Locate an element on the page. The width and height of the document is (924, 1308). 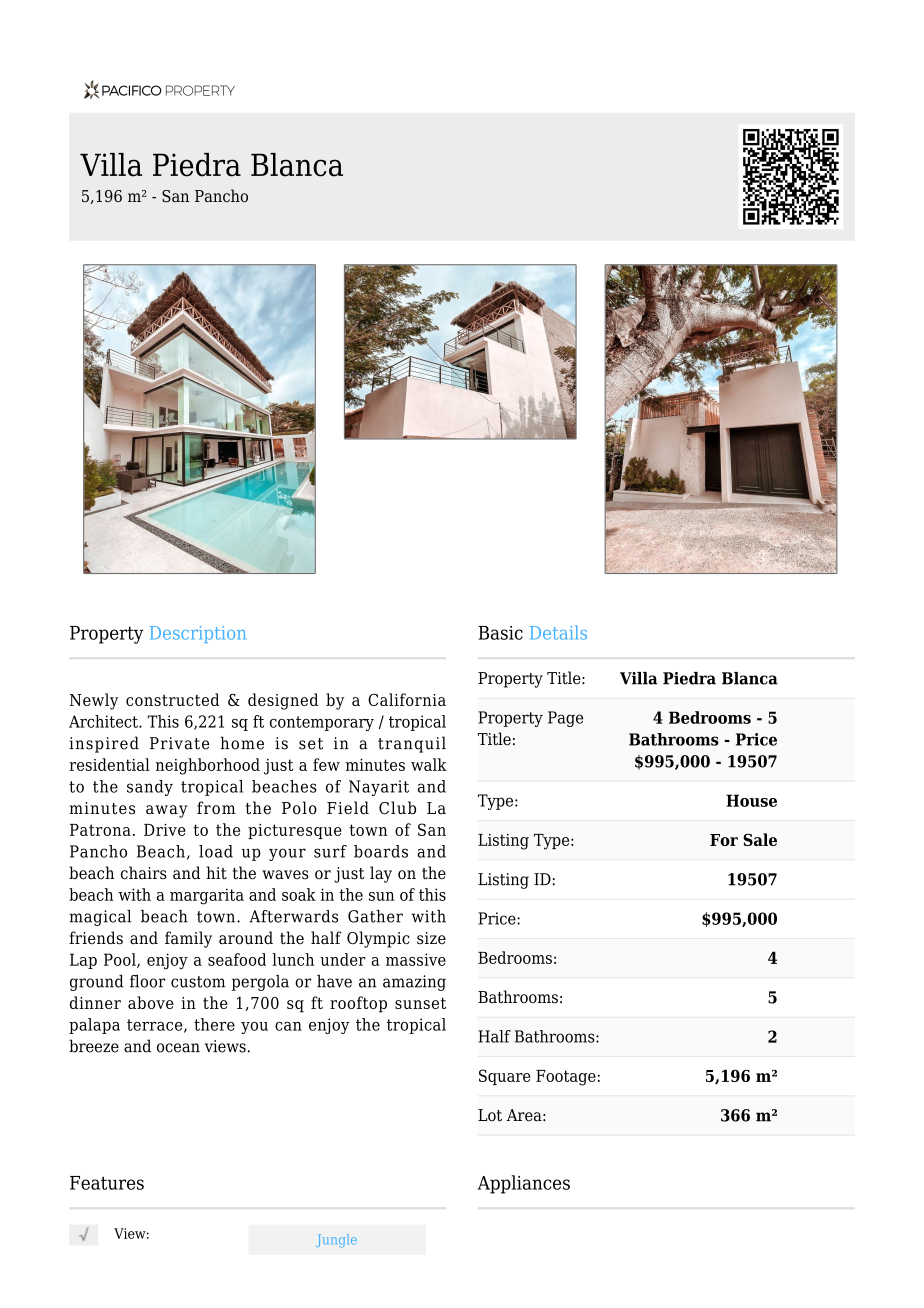
Basic is located at coordinates (500, 633).
